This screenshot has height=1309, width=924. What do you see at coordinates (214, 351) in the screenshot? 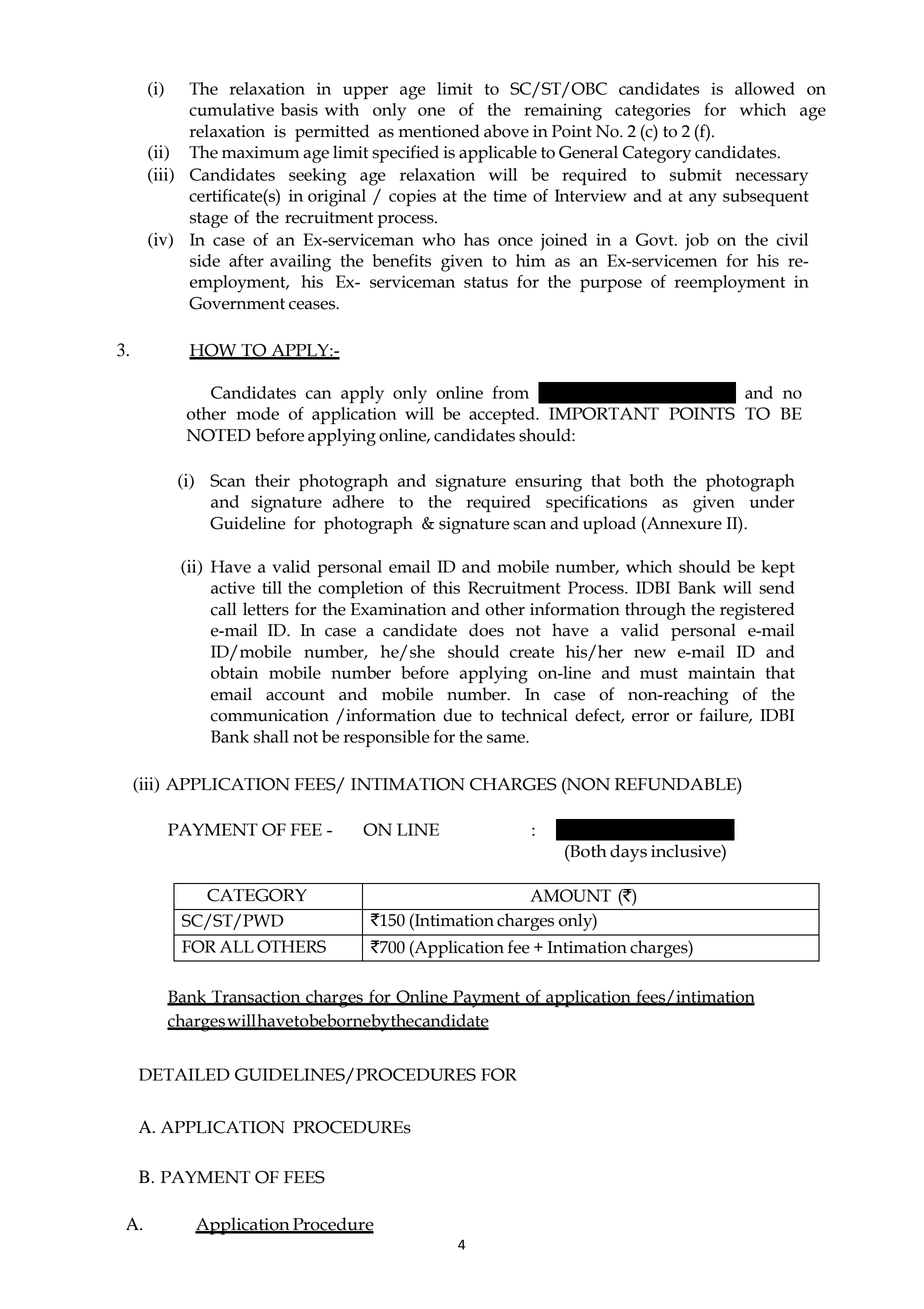
I see `HOW` at bounding box center [214, 351].
